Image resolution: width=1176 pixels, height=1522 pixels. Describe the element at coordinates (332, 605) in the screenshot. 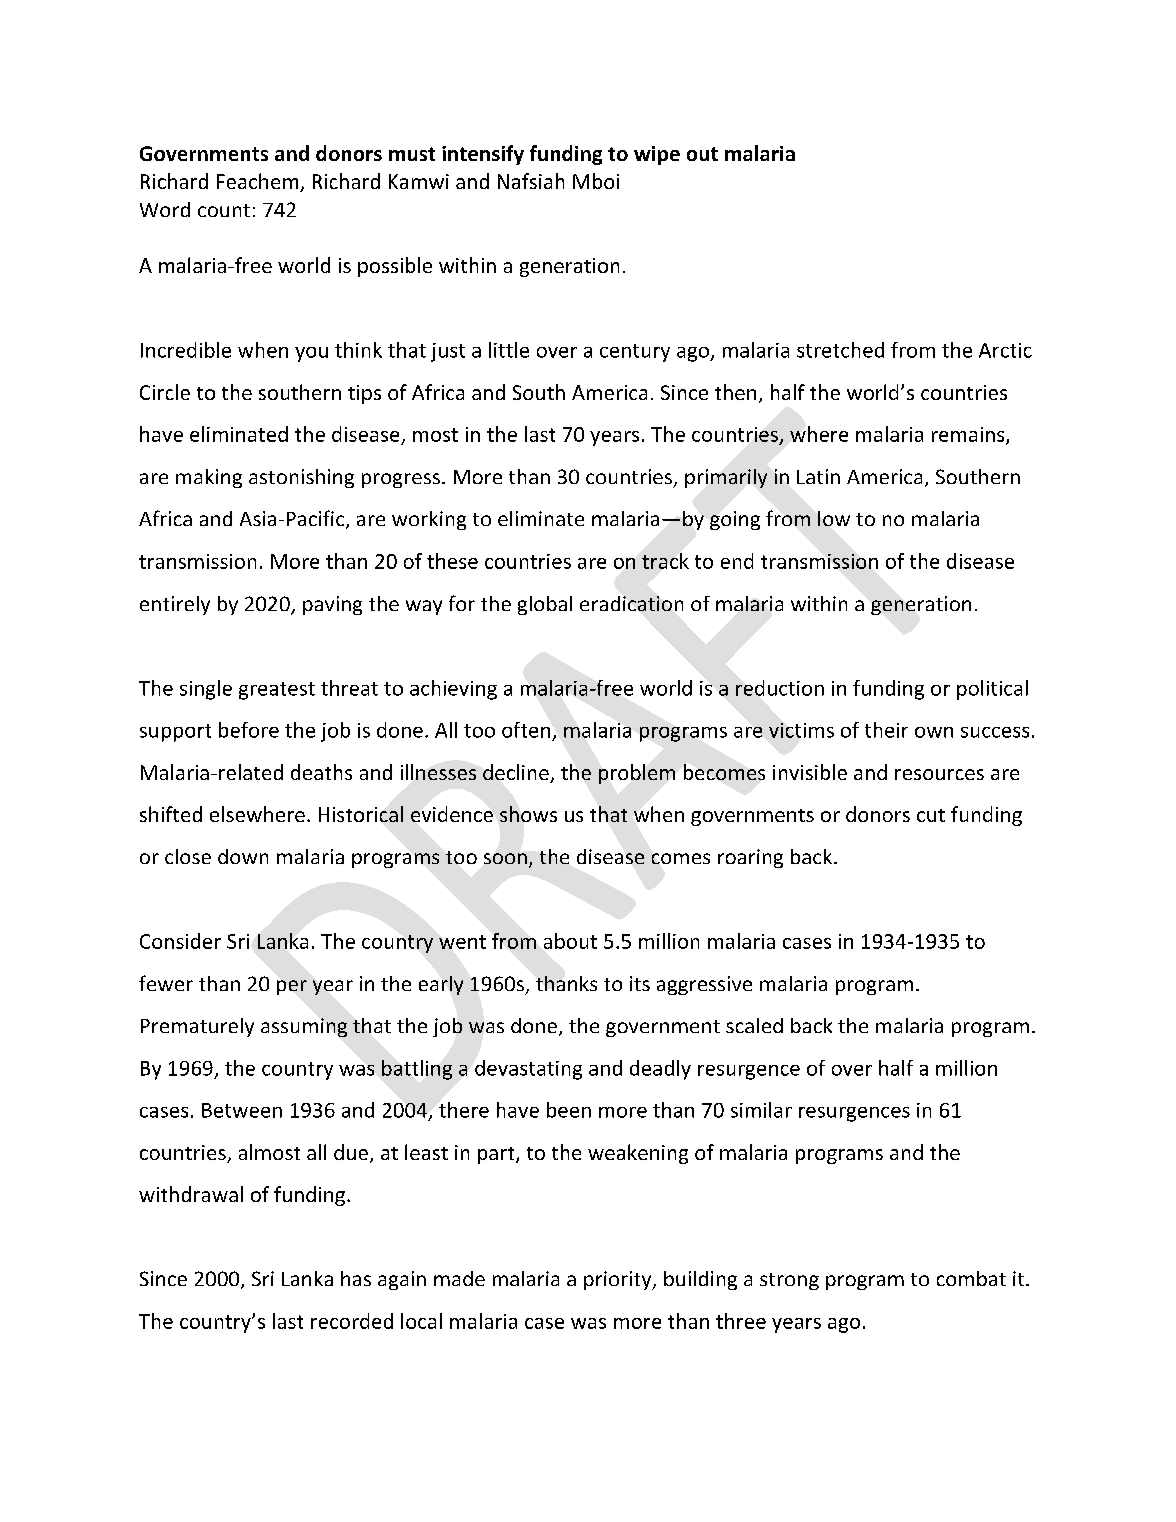

I see `paving` at that location.
